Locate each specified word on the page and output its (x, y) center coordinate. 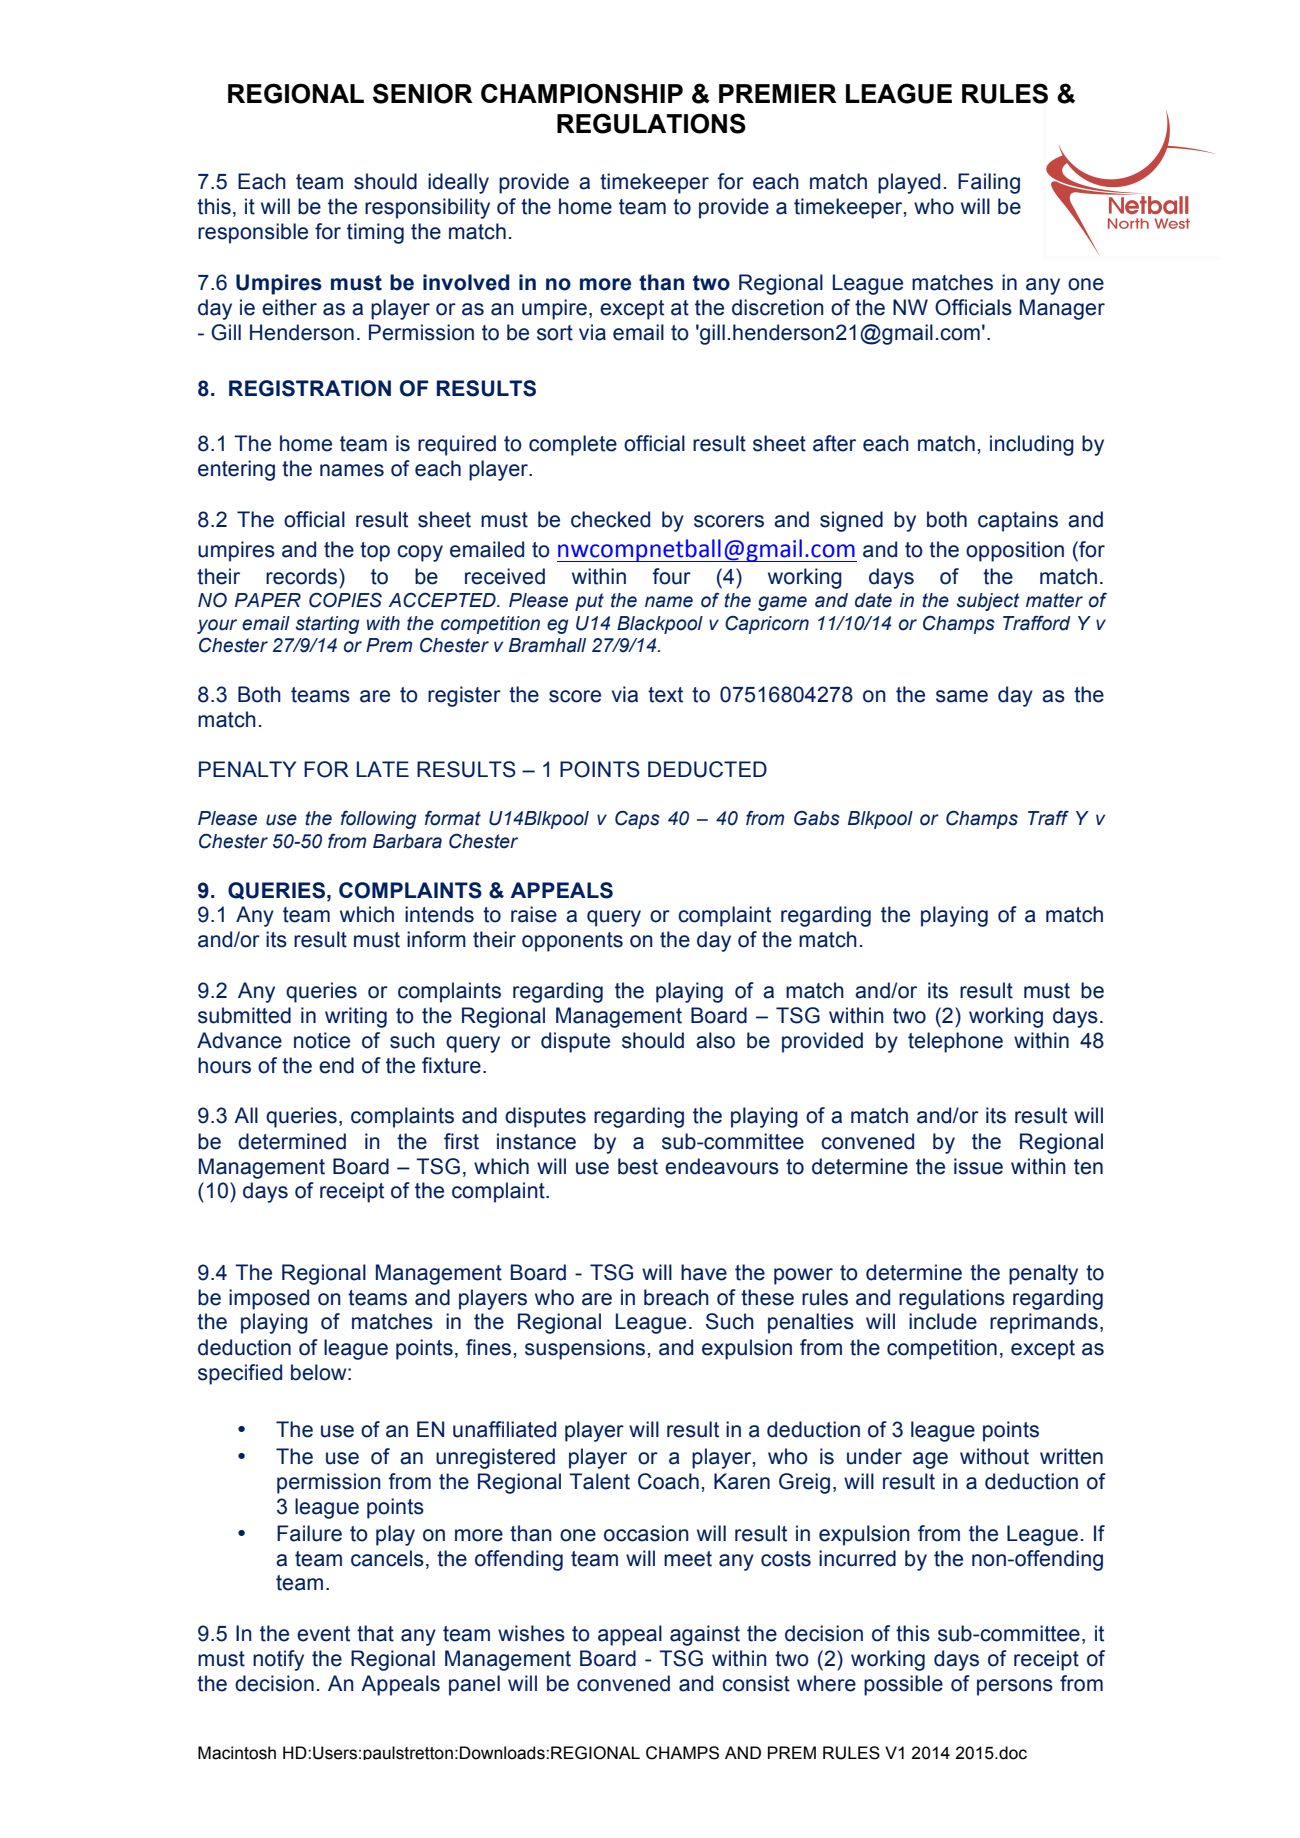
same (962, 696)
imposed (269, 1299)
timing (375, 233)
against (705, 1635)
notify (278, 1660)
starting (327, 625)
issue (978, 1166)
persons (1015, 1687)
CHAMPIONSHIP (582, 93)
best (638, 1166)
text (665, 695)
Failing (989, 183)
